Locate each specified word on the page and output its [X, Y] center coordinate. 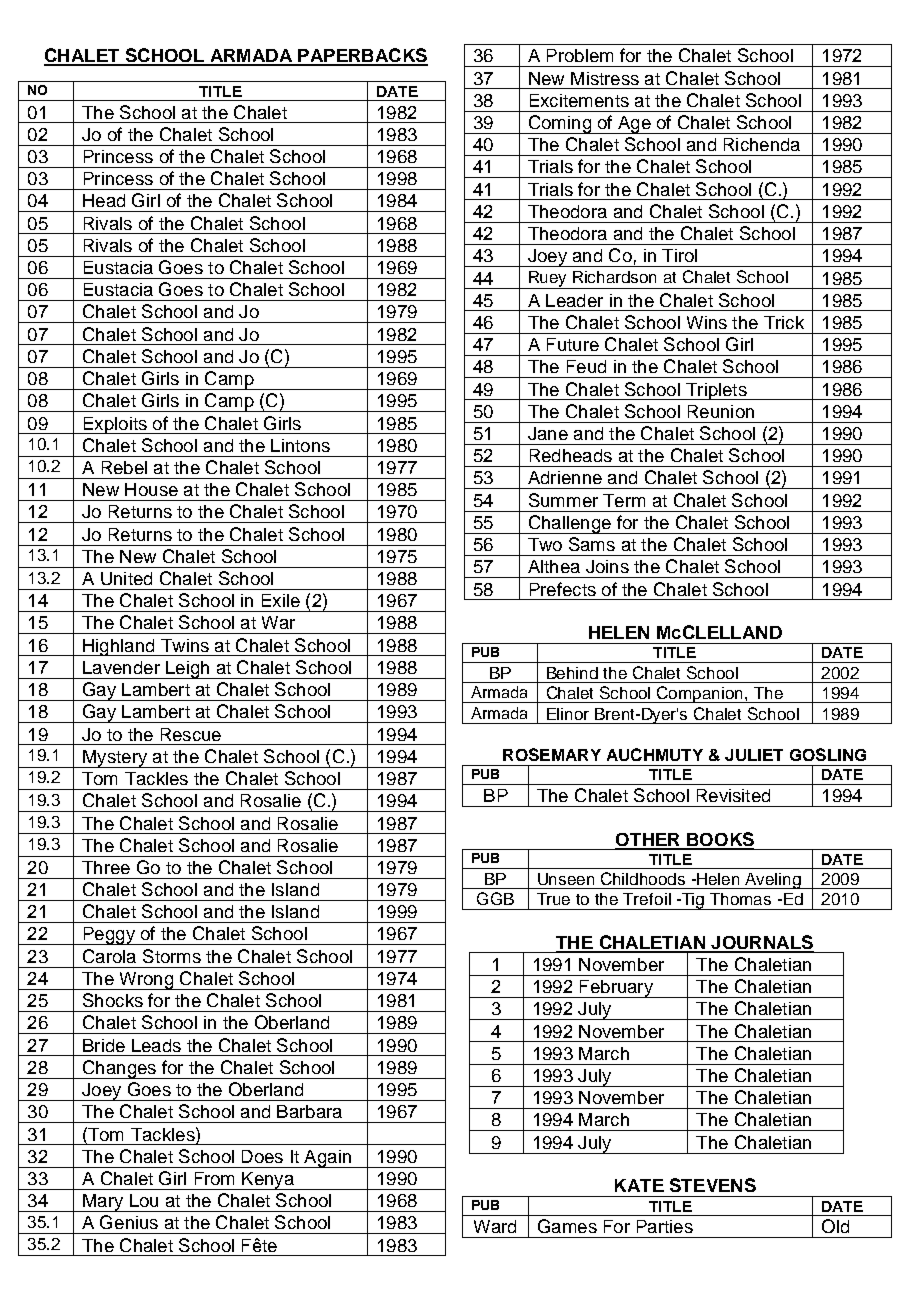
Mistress [605, 78]
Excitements [579, 100]
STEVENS [713, 1185]
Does [262, 1156]
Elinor [568, 714]
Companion [700, 694]
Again [327, 1159]
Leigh [188, 670]
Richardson [614, 277]
